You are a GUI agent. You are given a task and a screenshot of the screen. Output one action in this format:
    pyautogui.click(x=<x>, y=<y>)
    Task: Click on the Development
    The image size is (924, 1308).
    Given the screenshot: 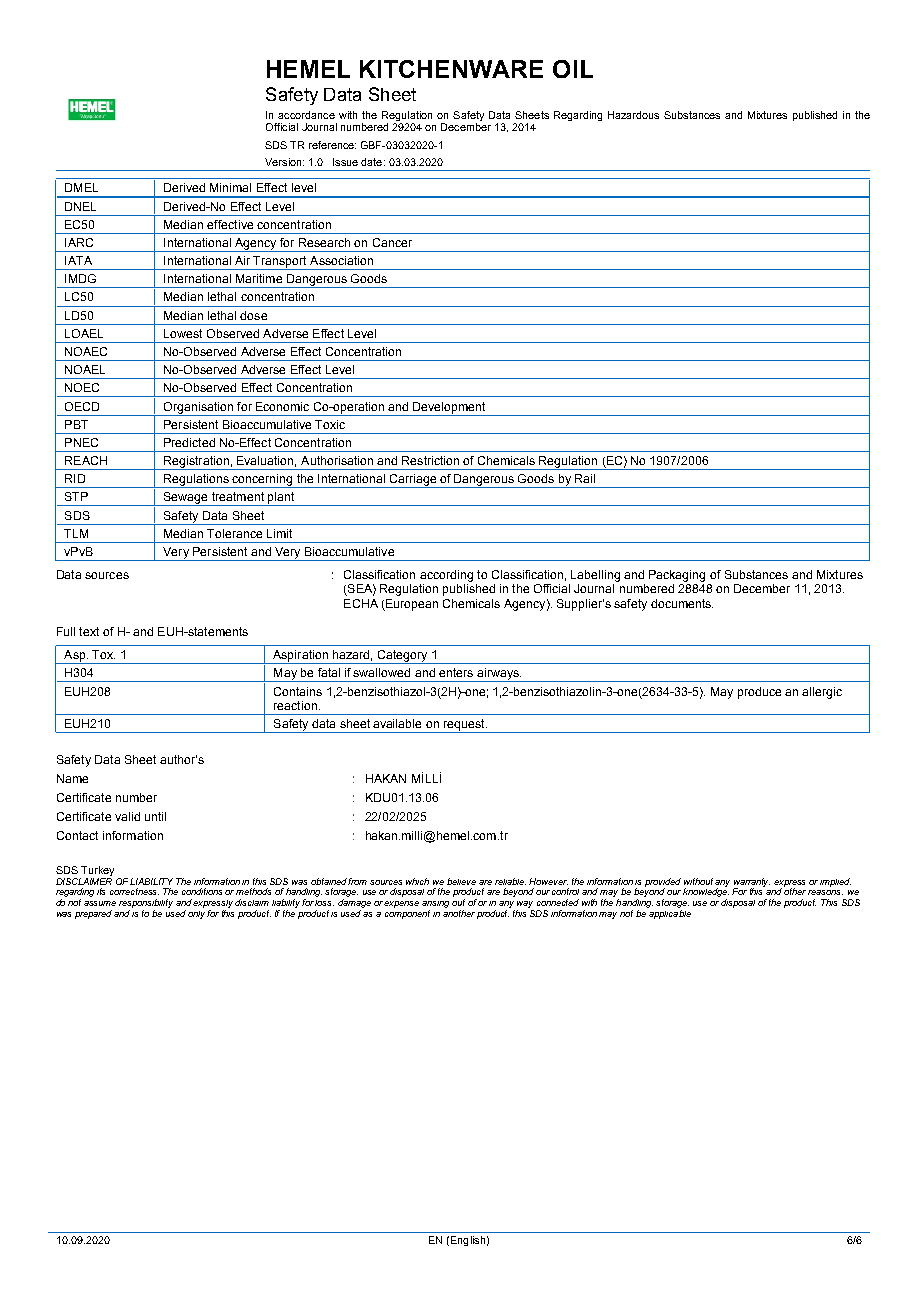 What is the action you would take?
    pyautogui.click(x=449, y=408)
